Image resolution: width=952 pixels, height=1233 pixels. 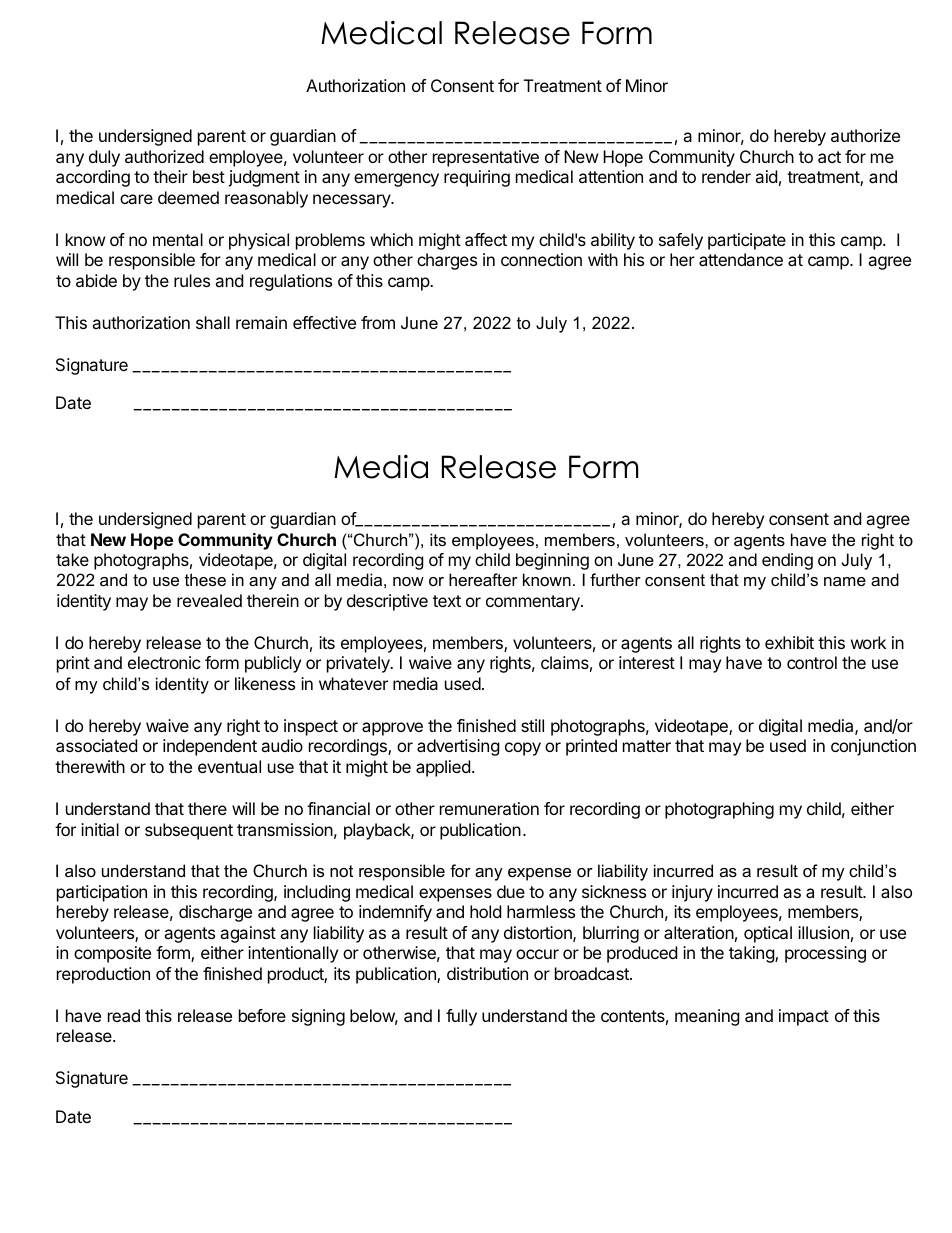 What do you see at coordinates (170, 176) in the screenshot?
I see `their` at bounding box center [170, 176].
